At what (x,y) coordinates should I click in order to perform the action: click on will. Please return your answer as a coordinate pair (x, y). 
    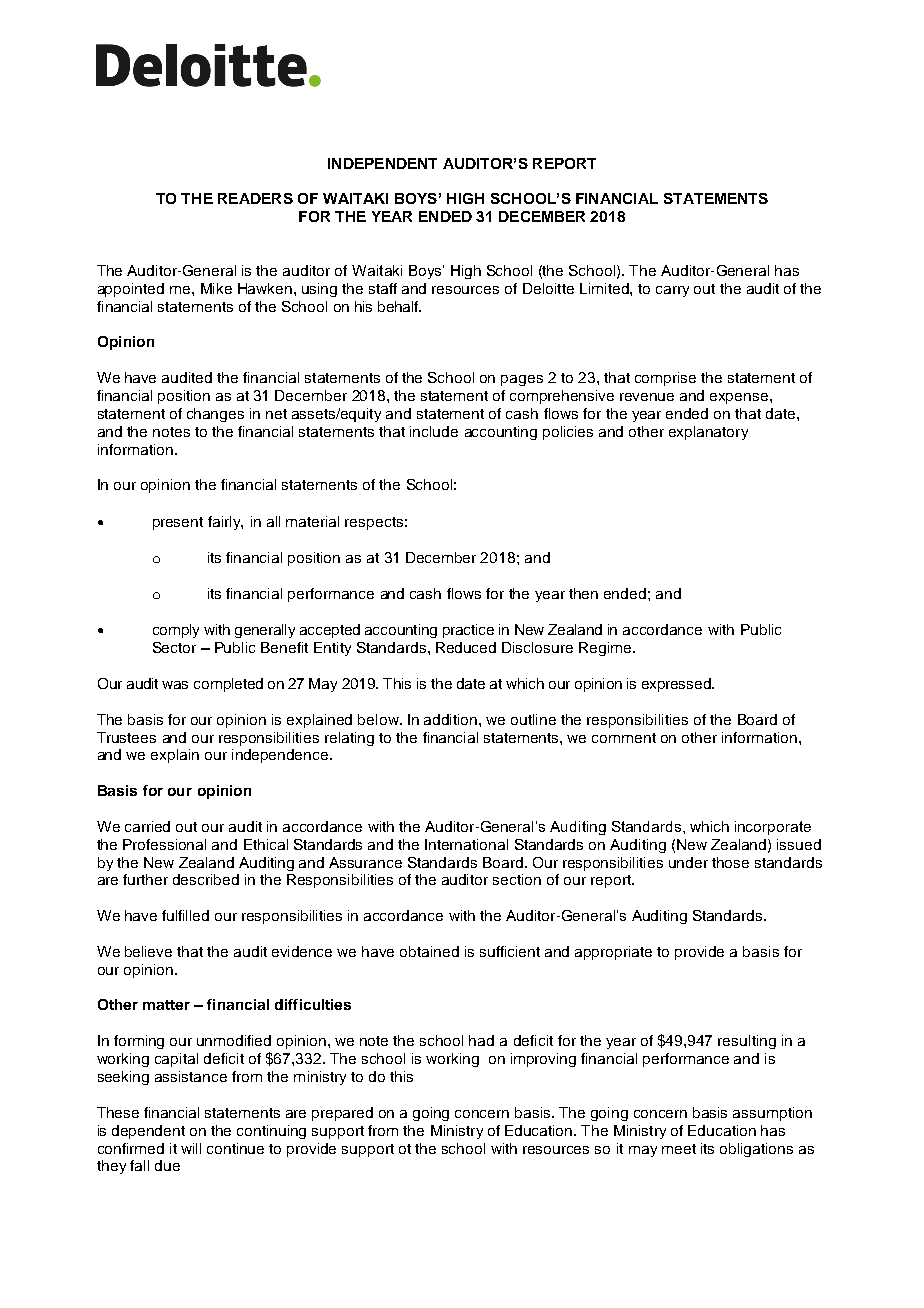
    Looking at the image, I should click on (191, 1148).
